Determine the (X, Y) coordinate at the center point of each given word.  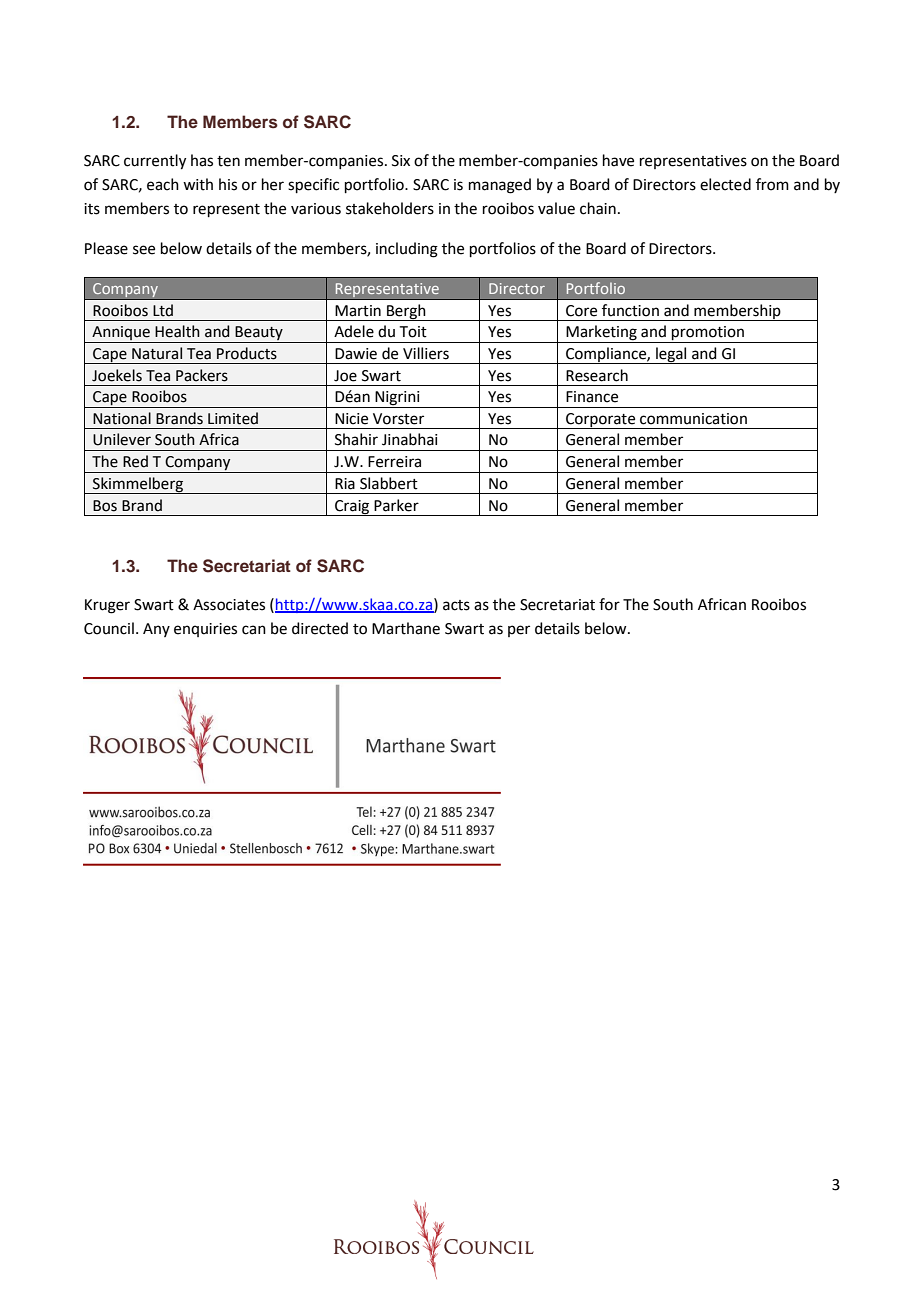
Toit (413, 332)
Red (135, 461)
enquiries (205, 630)
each (163, 184)
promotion (708, 334)
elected (725, 184)
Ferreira (394, 462)
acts (456, 605)
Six (401, 161)
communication (693, 419)
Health (177, 331)
